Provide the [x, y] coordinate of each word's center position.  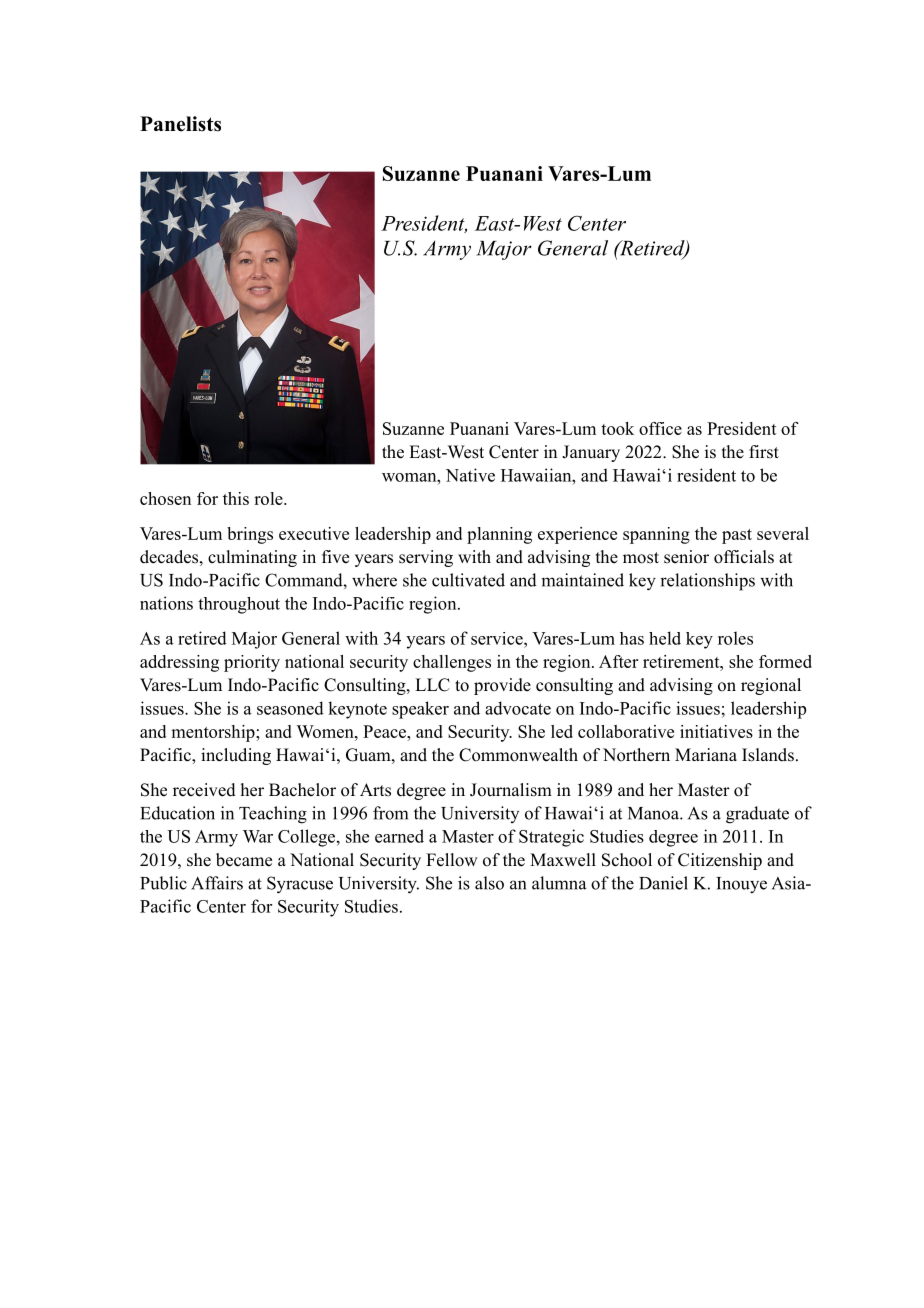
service [498, 638]
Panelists [180, 124]
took [617, 428]
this [236, 498]
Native [470, 475]
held [665, 638]
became [244, 860]
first [764, 452]
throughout [239, 605]
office [660, 428]
